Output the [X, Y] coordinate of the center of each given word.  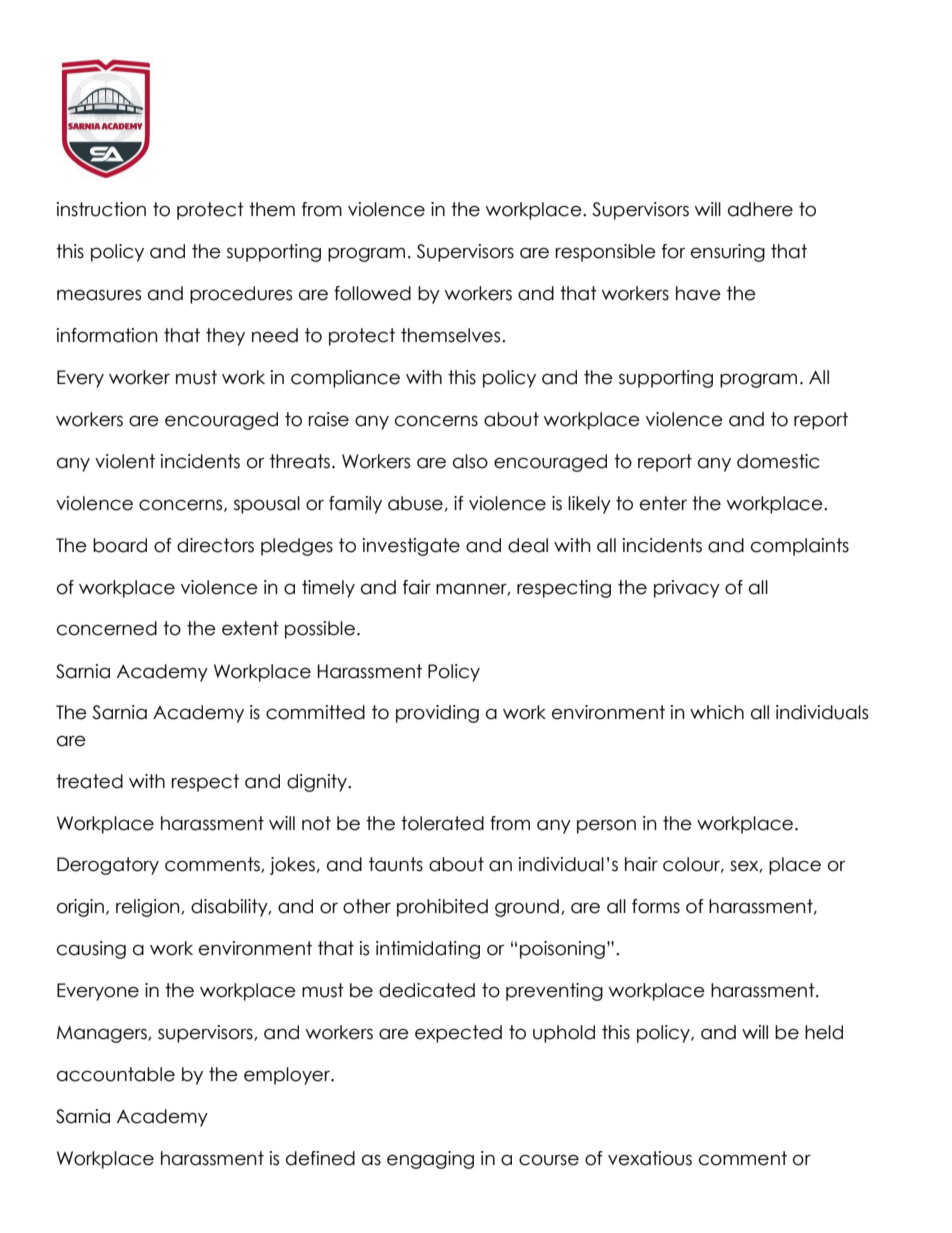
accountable [116, 1074]
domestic [778, 461]
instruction [101, 209]
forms [656, 906]
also [470, 461]
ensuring [728, 253]
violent [125, 461]
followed [372, 293]
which [717, 712]
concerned [107, 628]
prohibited [442, 908]
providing [437, 714]
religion [149, 908]
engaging [430, 1160]
